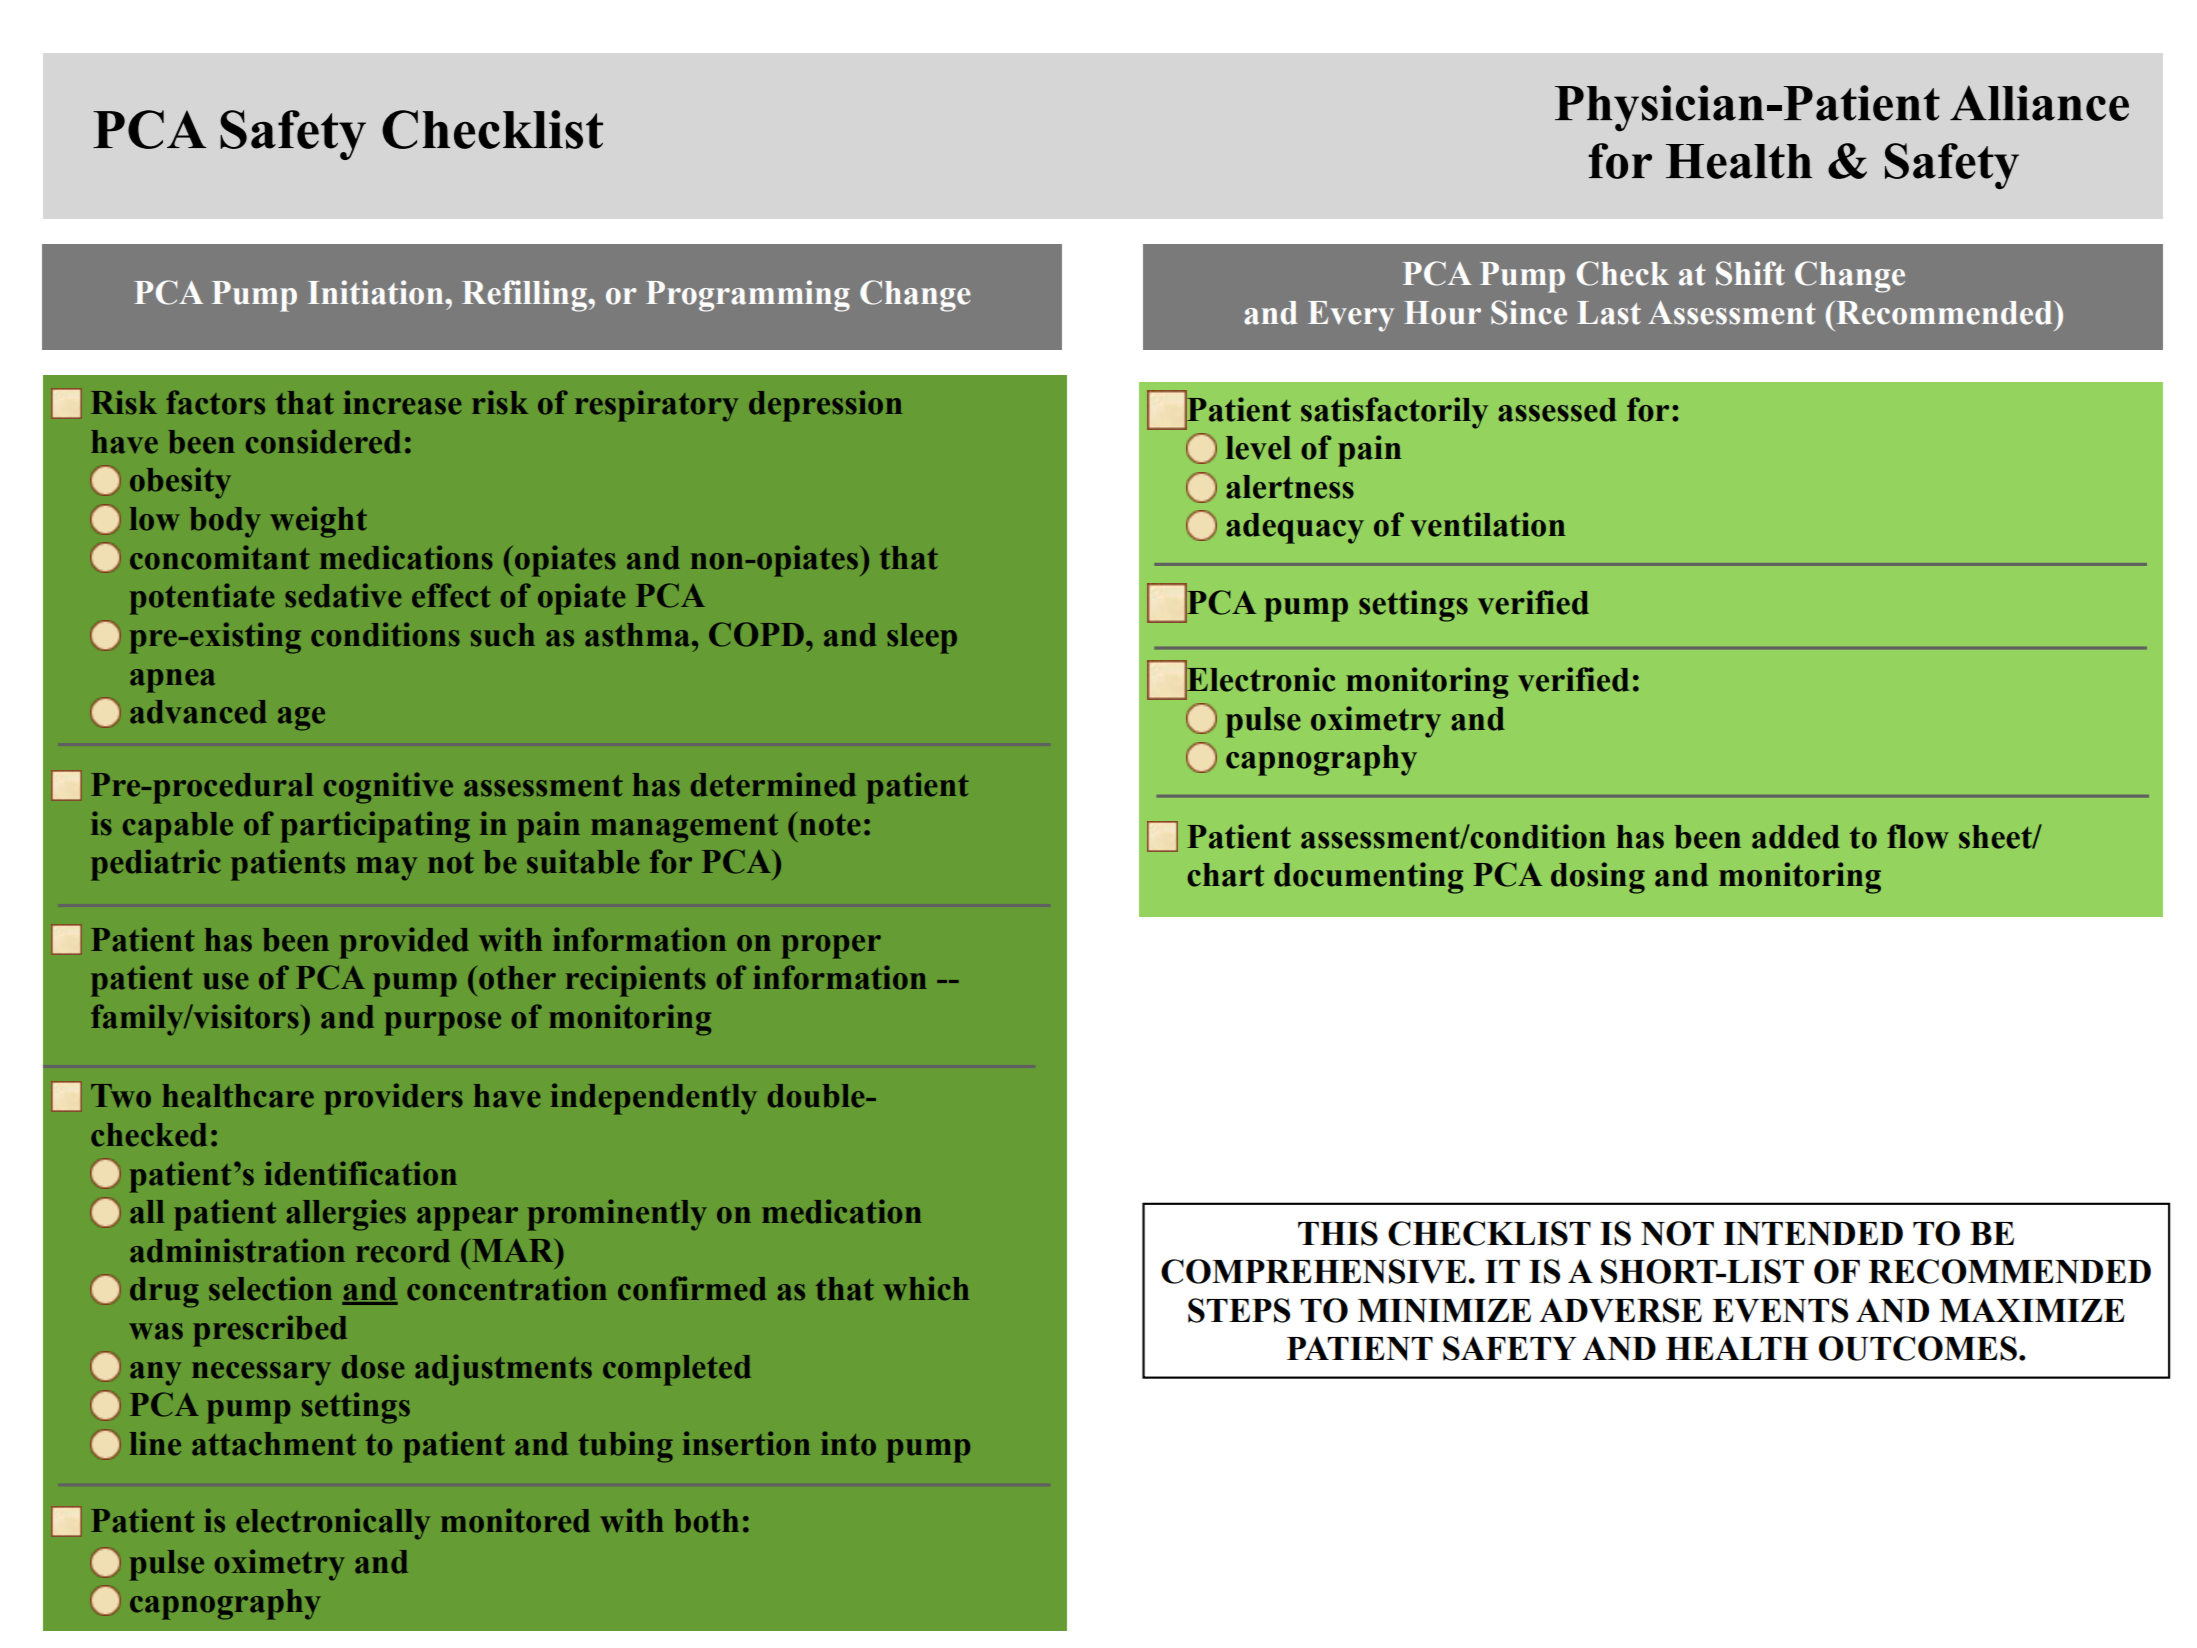 This document has height=1648, width=2197. Describe the element at coordinates (377, 292) in the document. I see `Initiation` at that location.
